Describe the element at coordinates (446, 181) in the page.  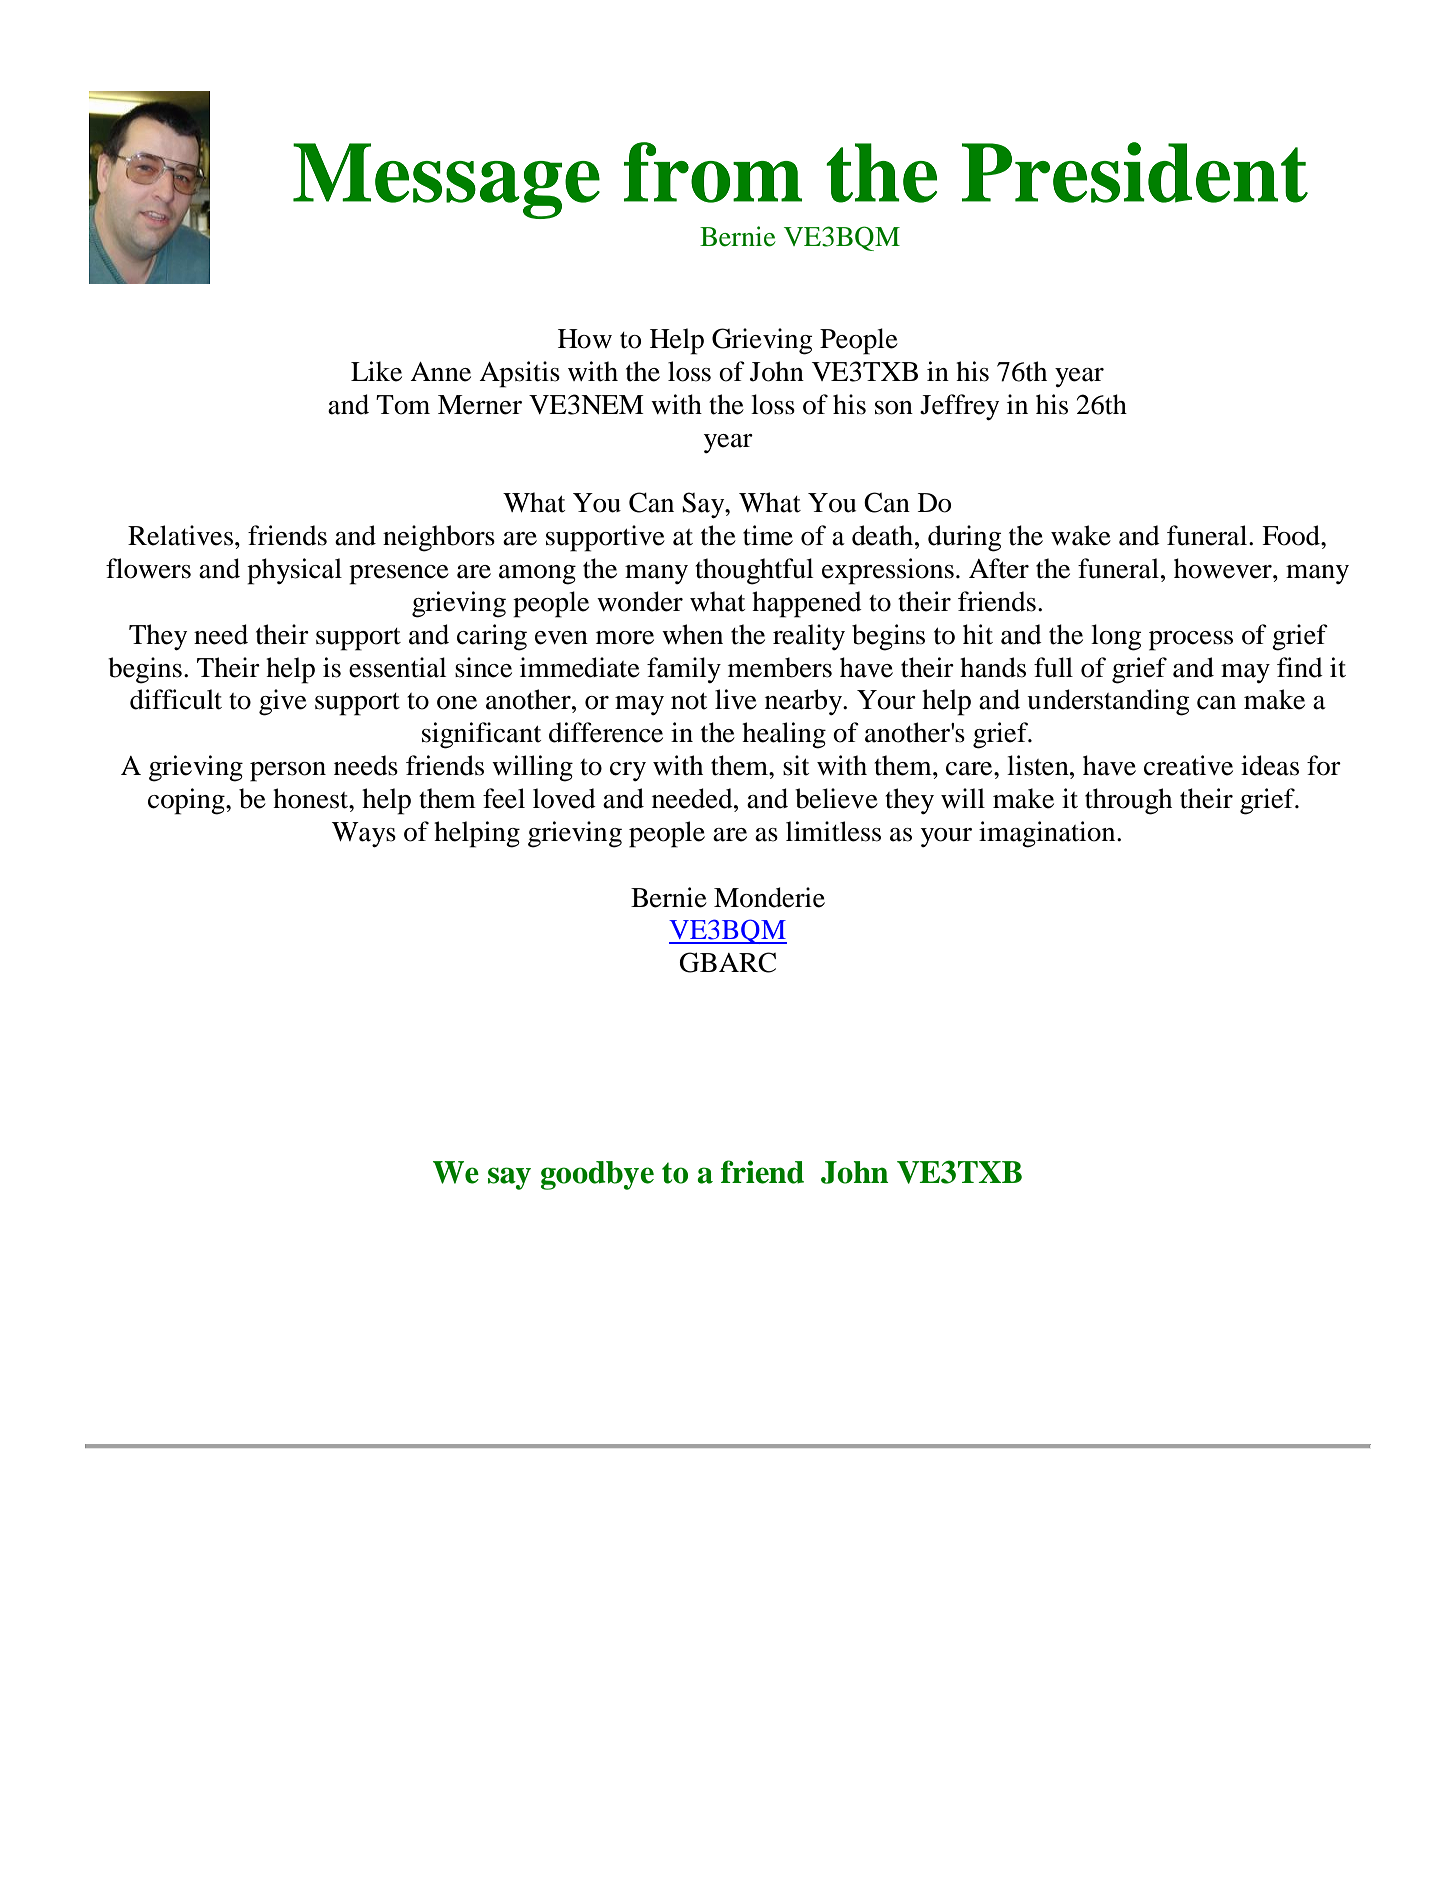
I see `Message` at that location.
